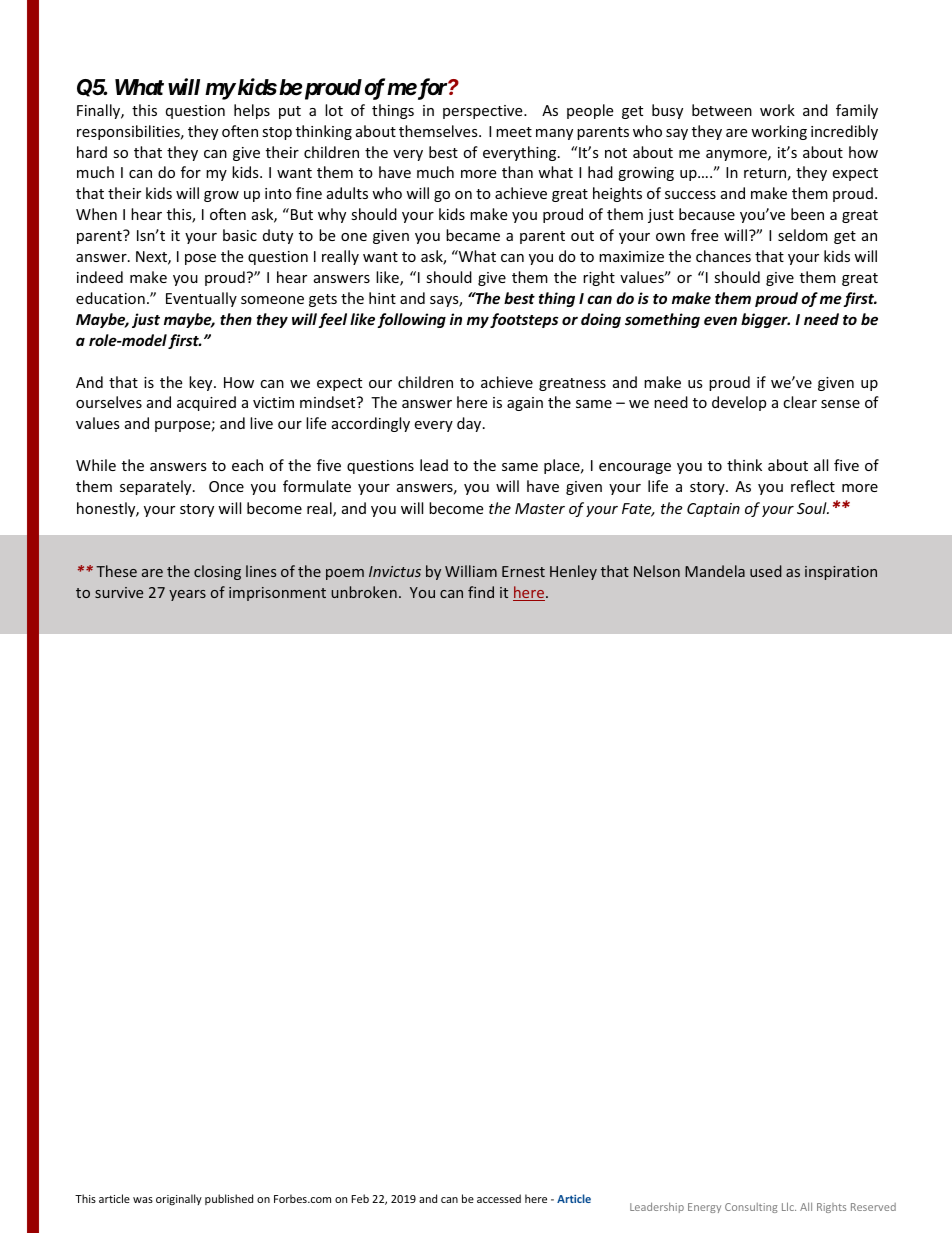 Image resolution: width=952 pixels, height=1233 pixels. Describe the element at coordinates (844, 132) in the screenshot. I see `incredibly` at that location.
